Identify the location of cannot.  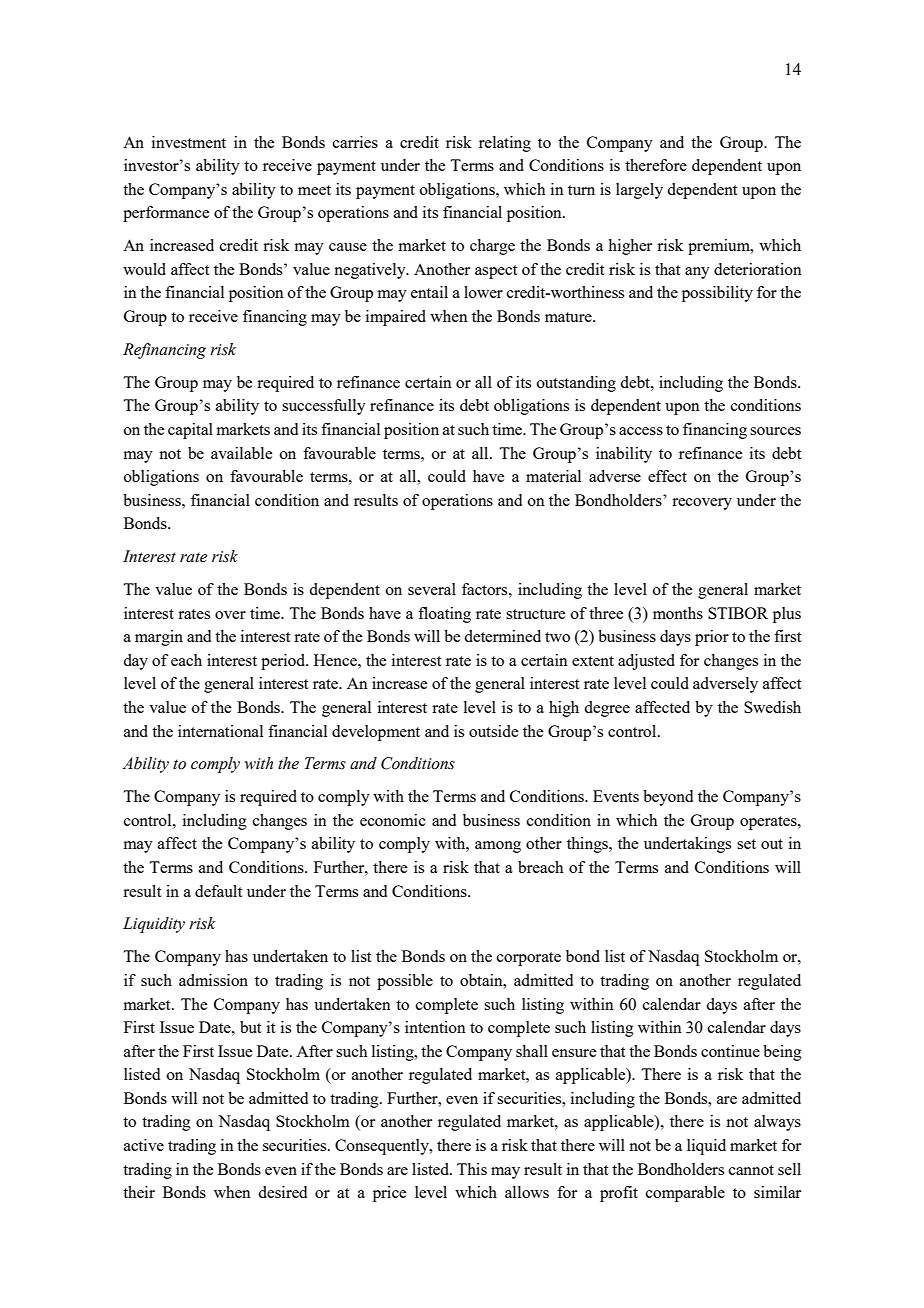
(751, 1170).
